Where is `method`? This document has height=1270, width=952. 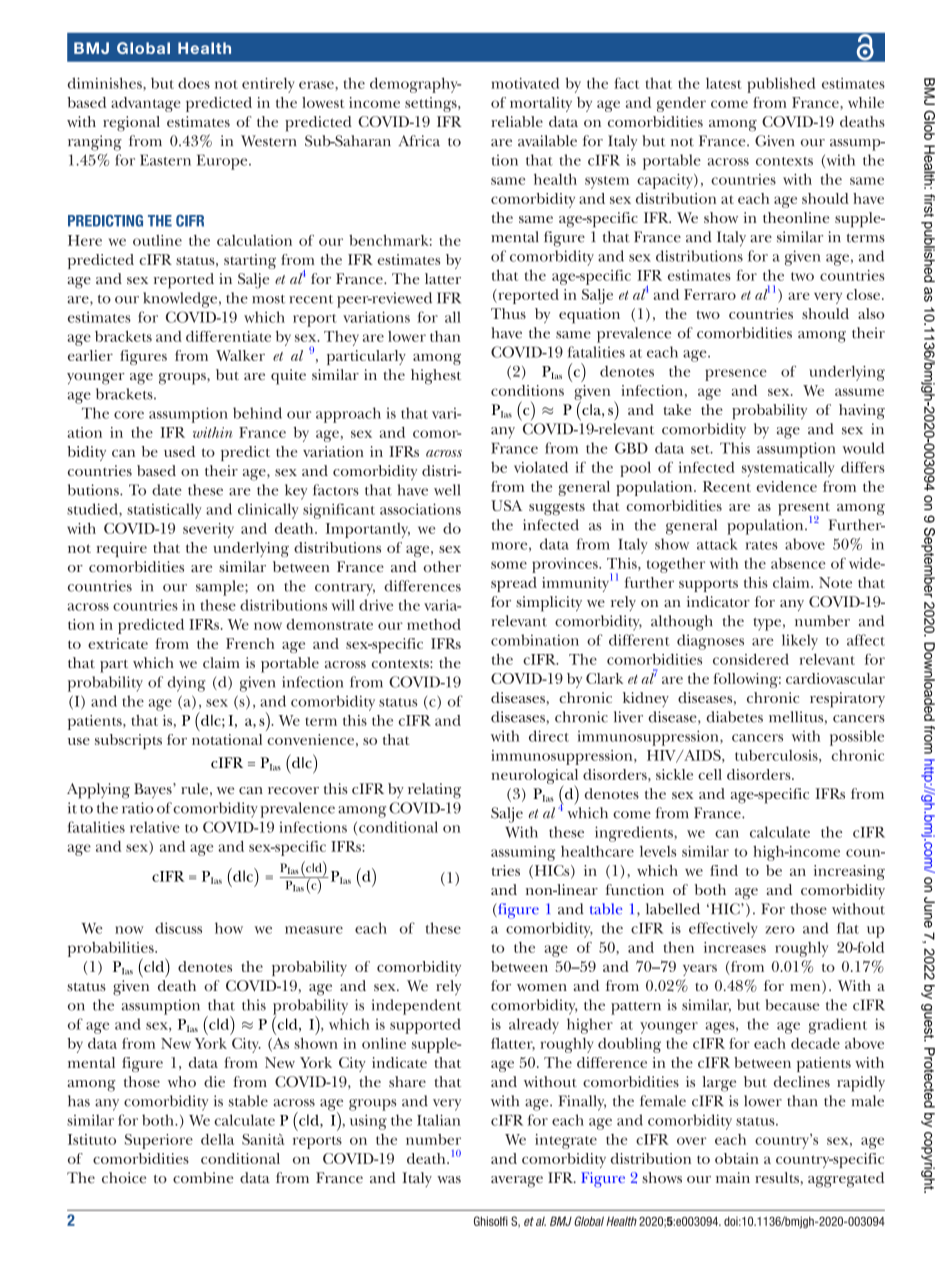
method is located at coordinates (434, 624).
